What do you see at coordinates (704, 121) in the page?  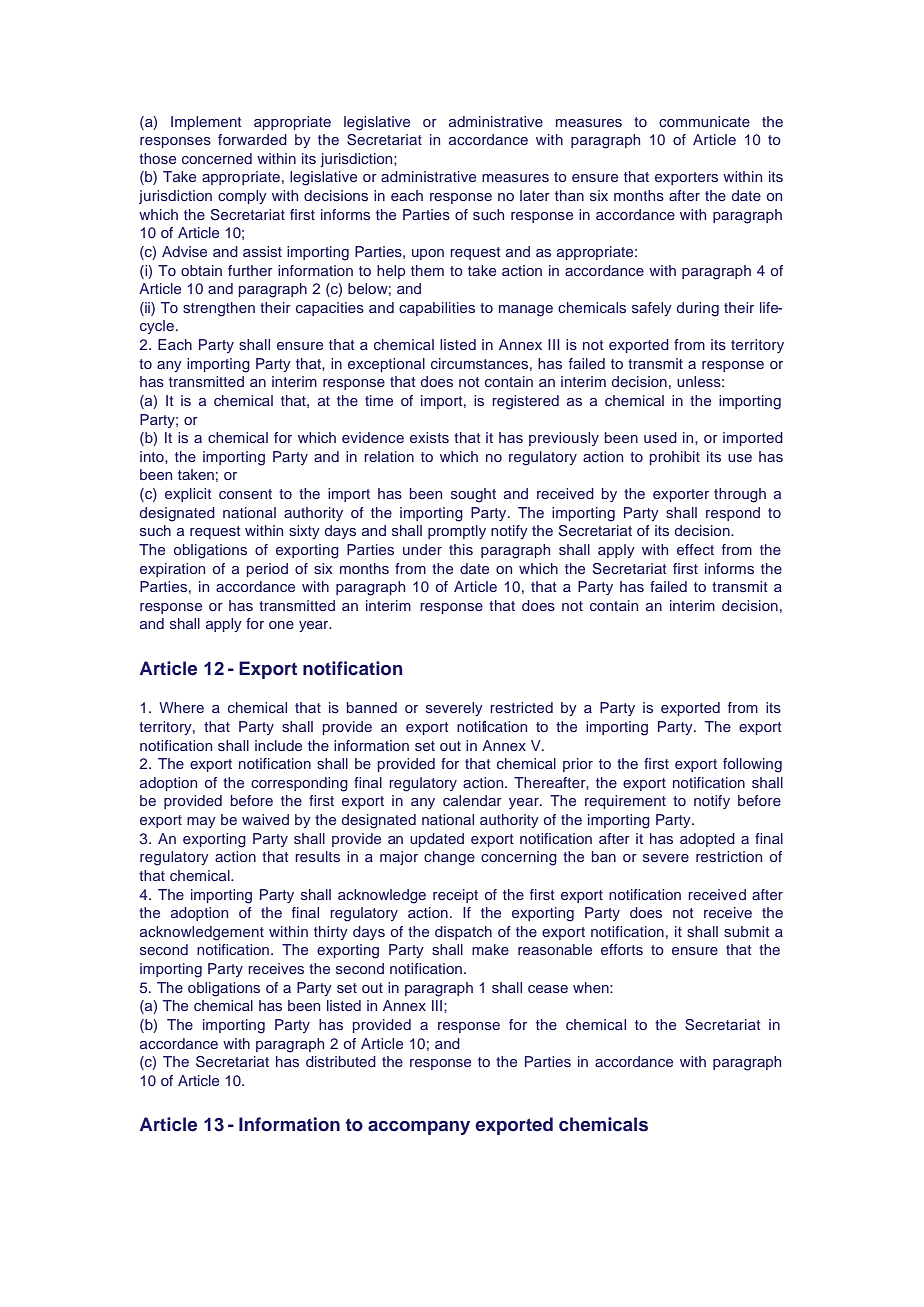 I see `communicate` at bounding box center [704, 121].
